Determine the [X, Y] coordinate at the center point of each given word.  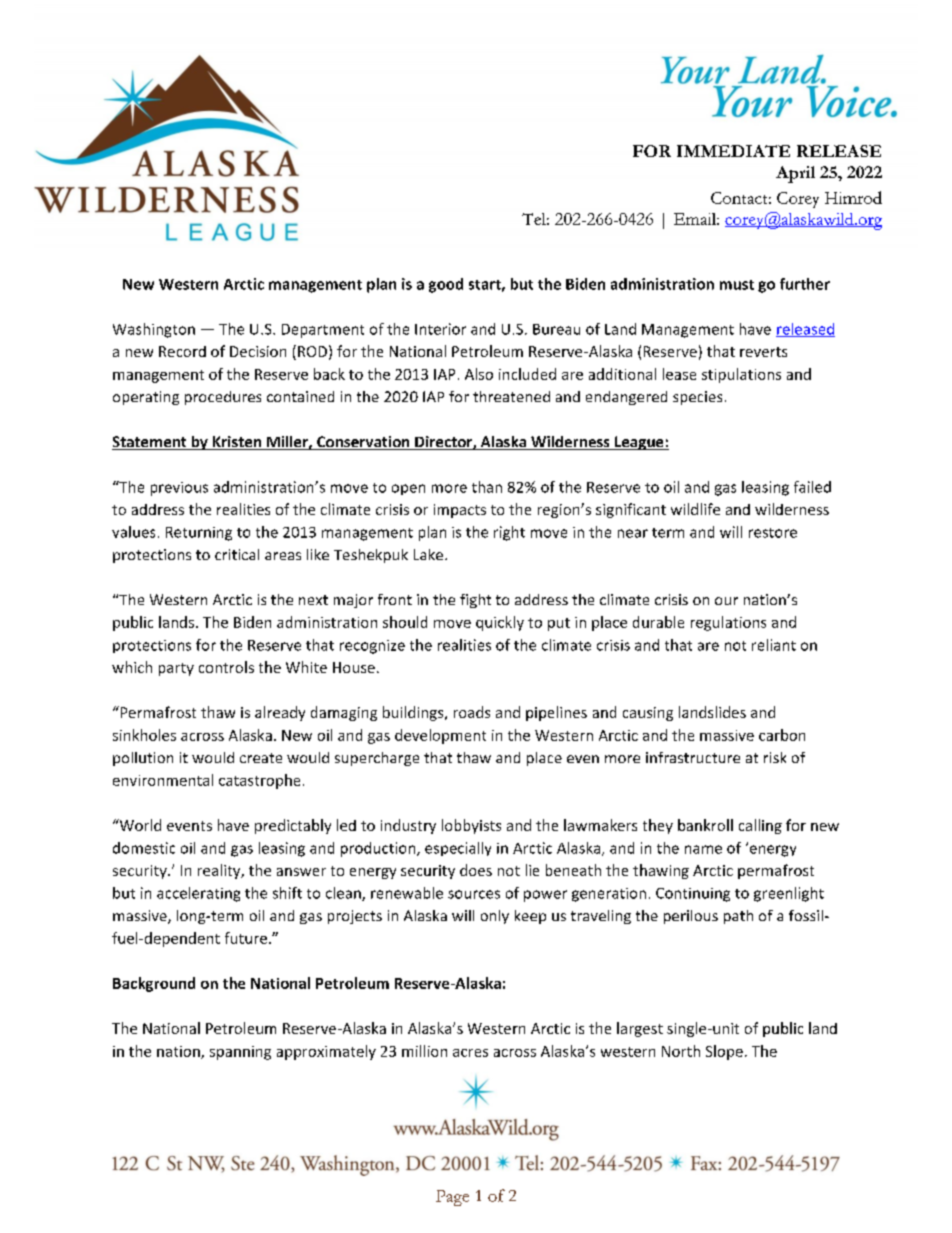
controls [226, 667]
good [446, 285]
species [697, 398]
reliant [774, 645]
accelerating [198, 894]
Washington [154, 330]
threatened [511, 396]
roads [472, 712]
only [495, 917]
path [738, 917]
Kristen [237, 443]
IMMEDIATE [733, 151]
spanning [240, 1053]
